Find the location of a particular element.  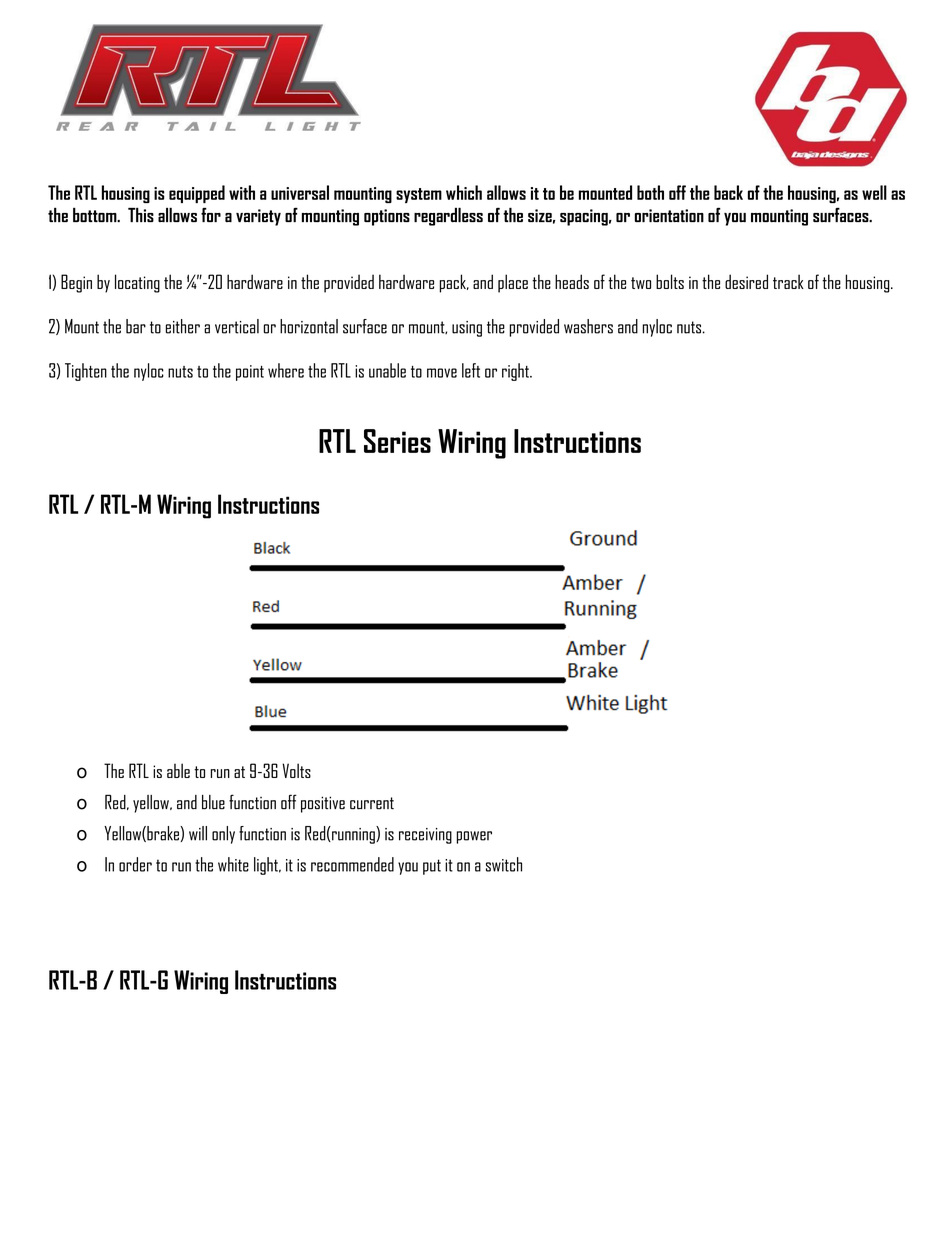

will is located at coordinates (198, 833).
